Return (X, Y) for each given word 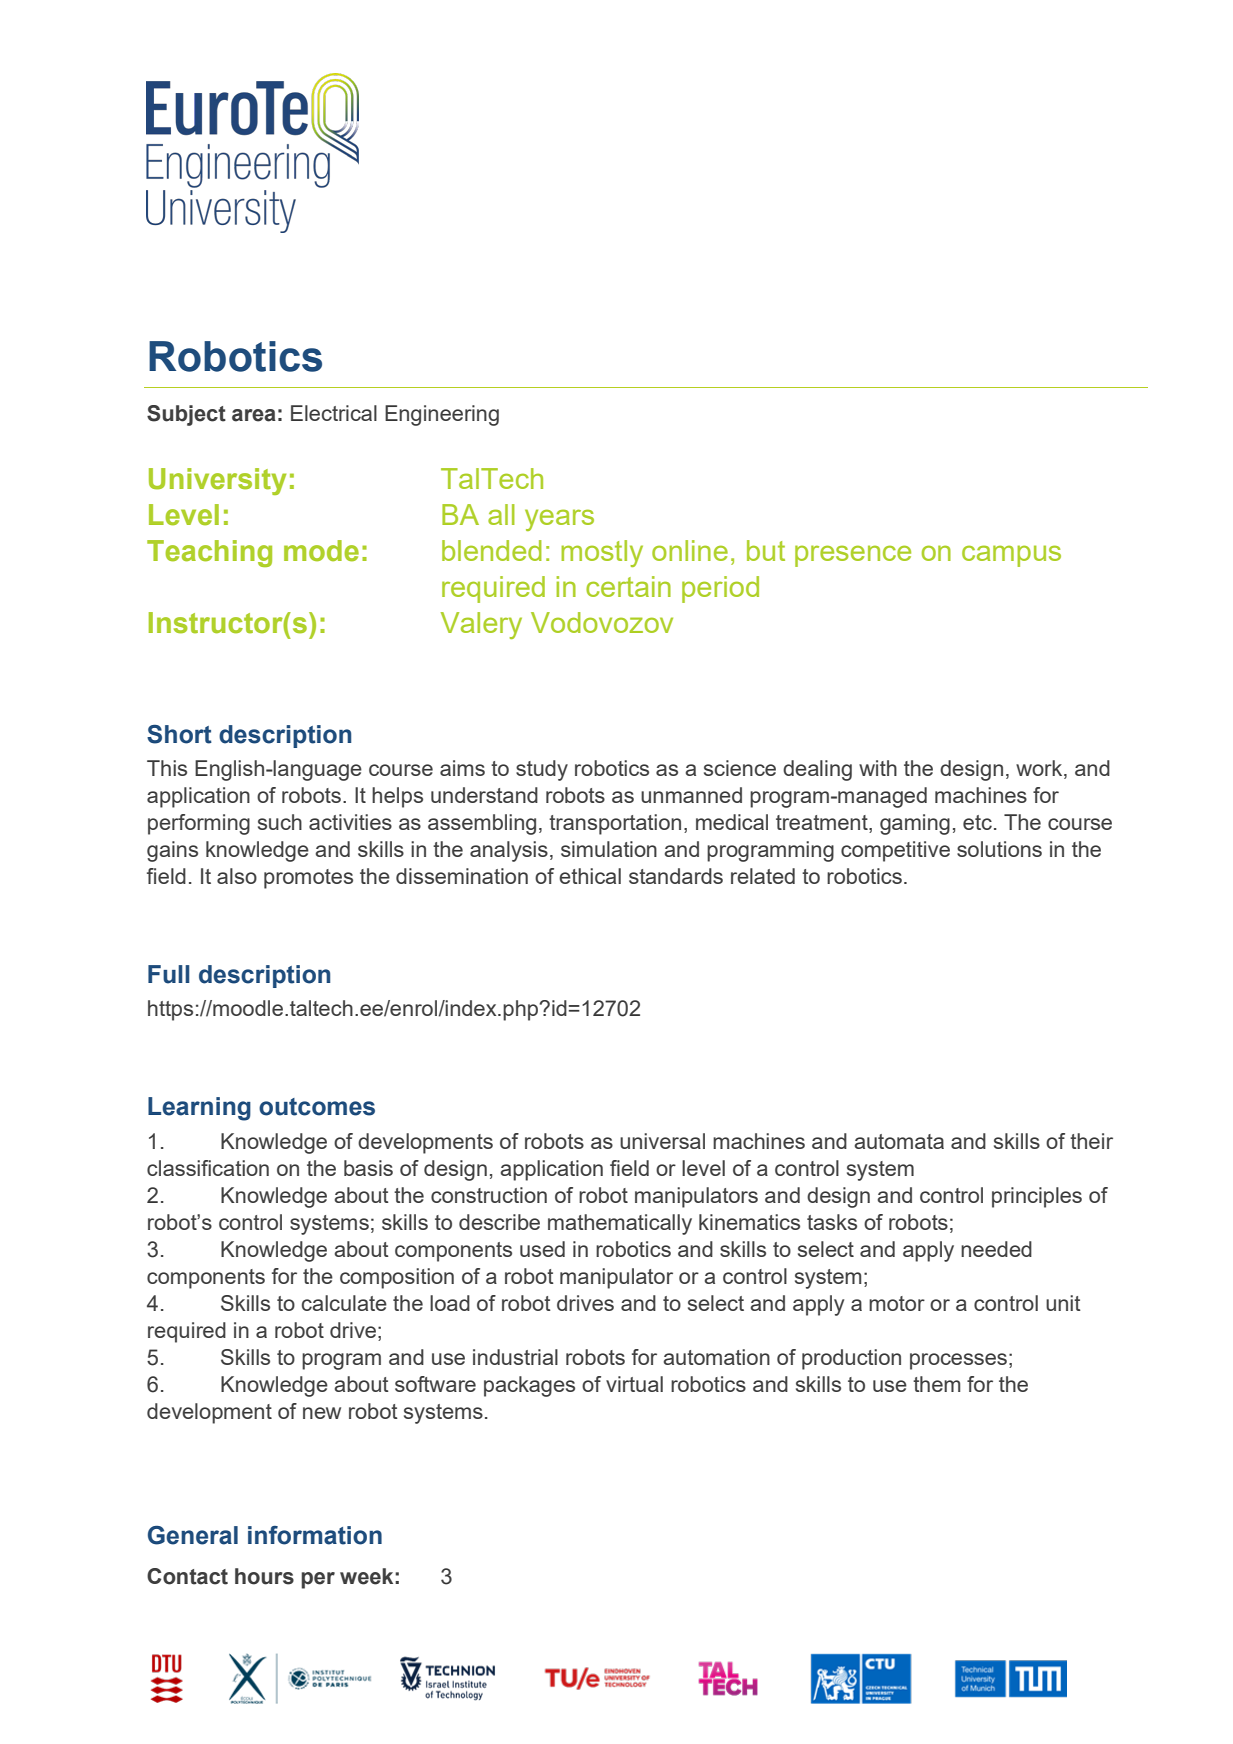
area (254, 415)
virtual (634, 1384)
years (559, 520)
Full (169, 974)
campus (1011, 556)
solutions (999, 849)
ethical (590, 876)
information (315, 1535)
